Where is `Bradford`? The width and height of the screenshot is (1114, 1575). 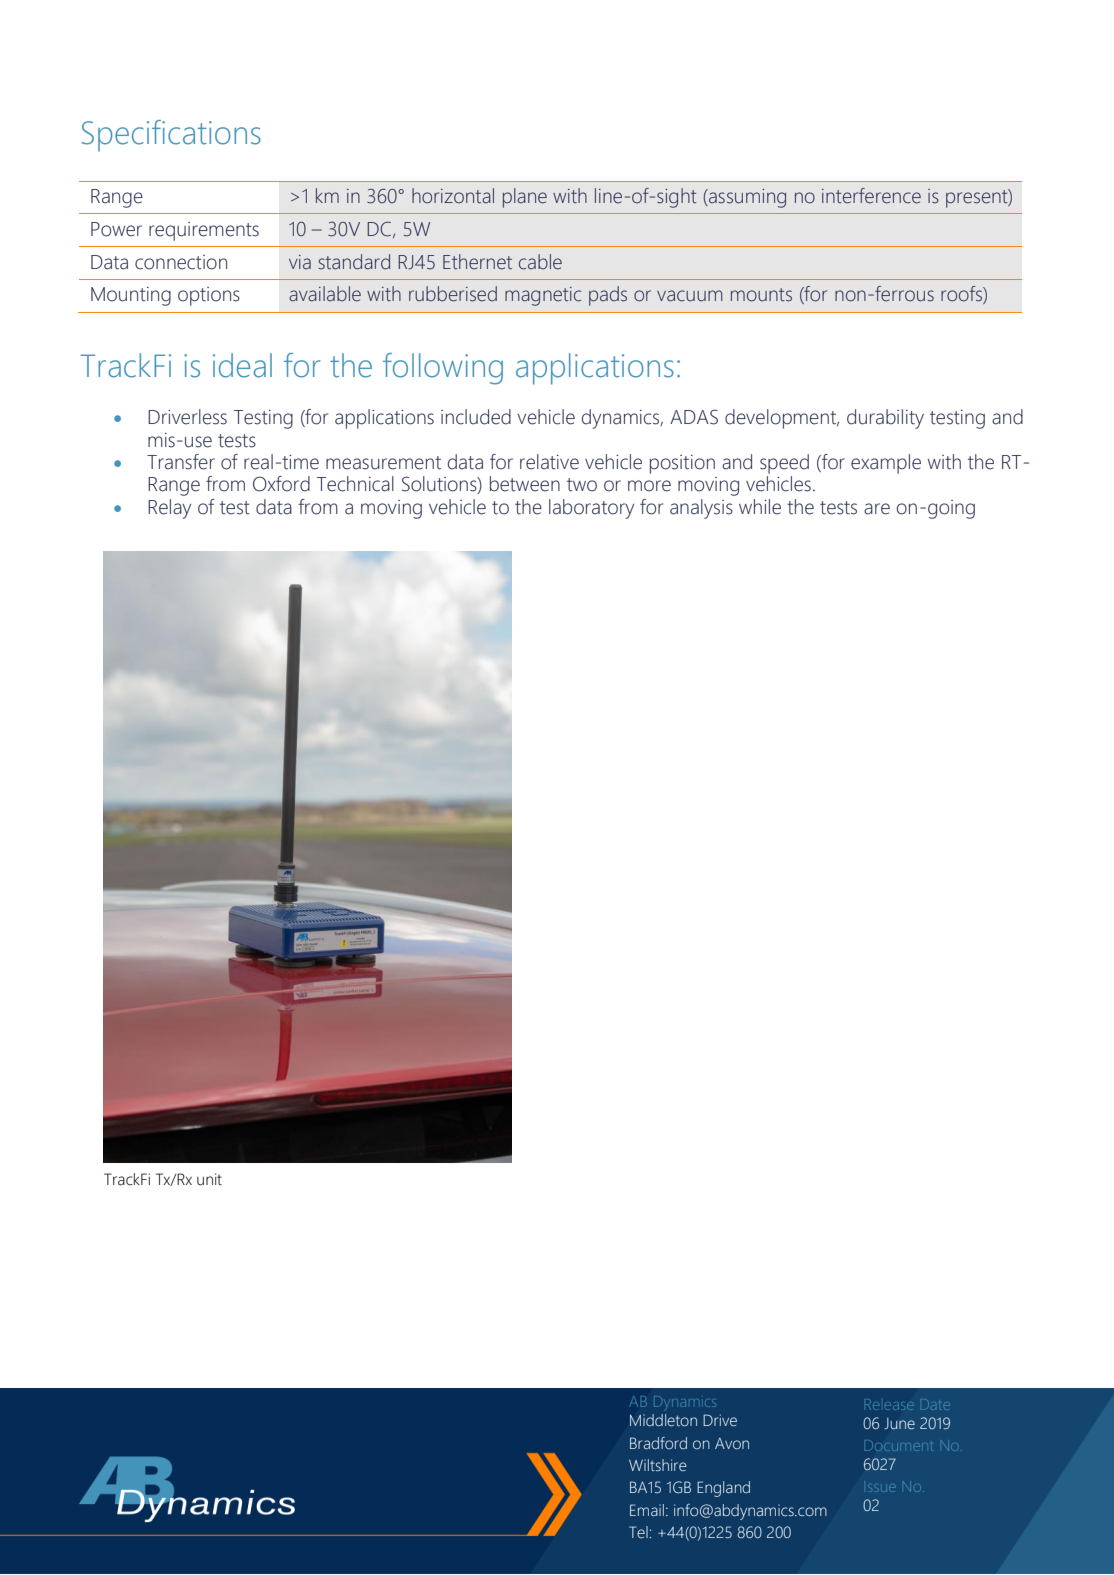 Bradford is located at coordinates (658, 1443).
